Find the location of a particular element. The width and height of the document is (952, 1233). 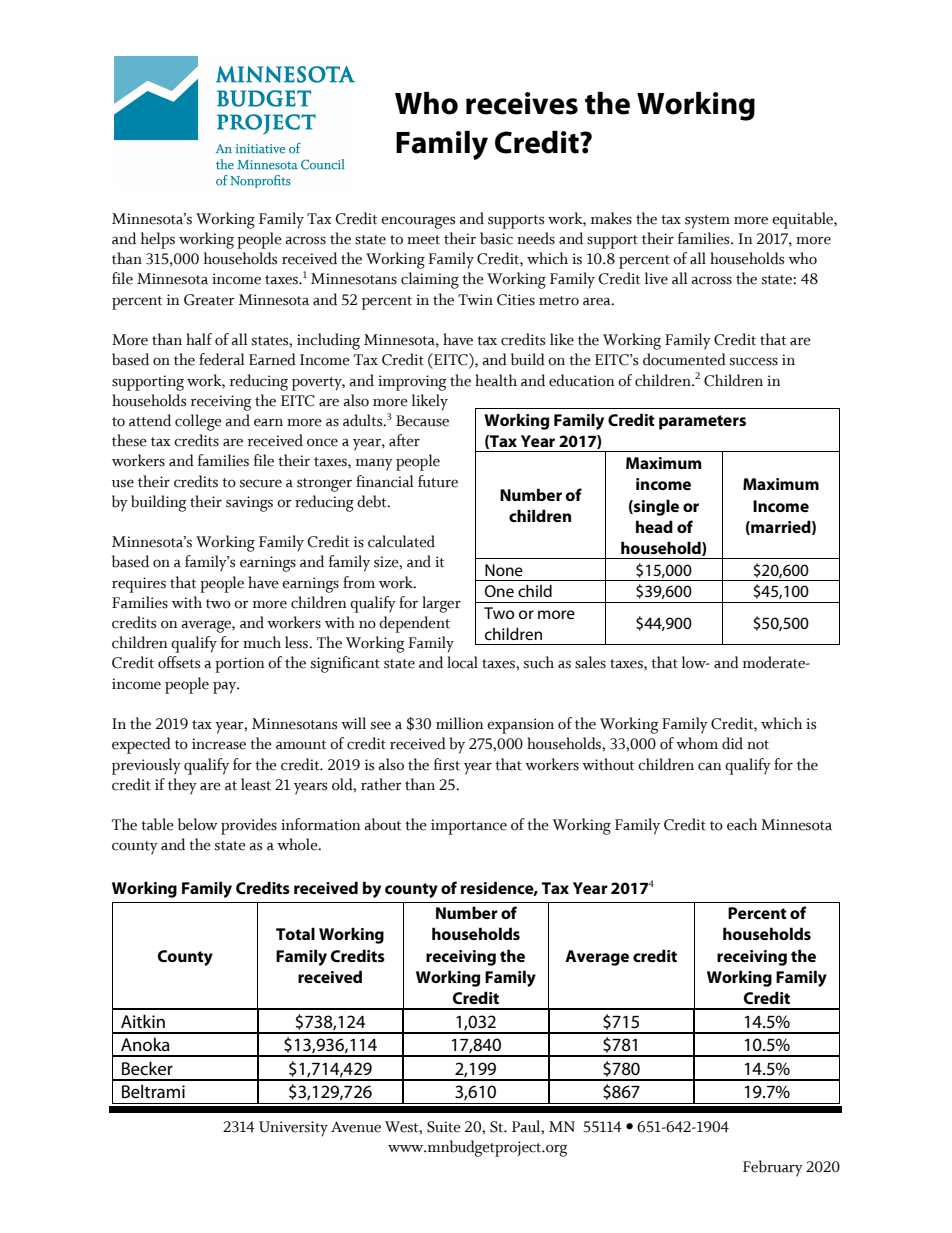

helps is located at coordinates (158, 240).
